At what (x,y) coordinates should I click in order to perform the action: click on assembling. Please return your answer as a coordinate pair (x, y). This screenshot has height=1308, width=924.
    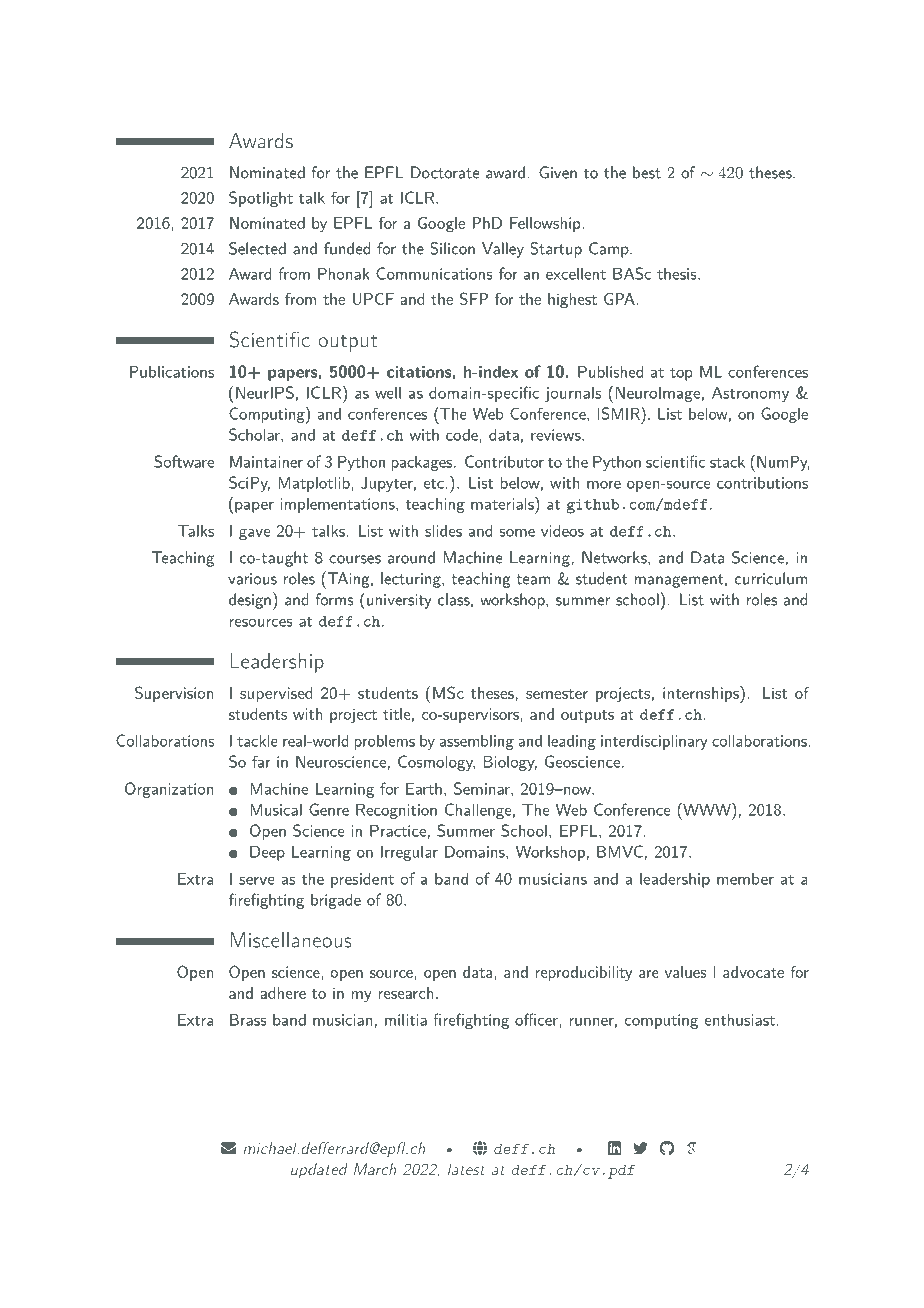
    Looking at the image, I should click on (477, 742).
